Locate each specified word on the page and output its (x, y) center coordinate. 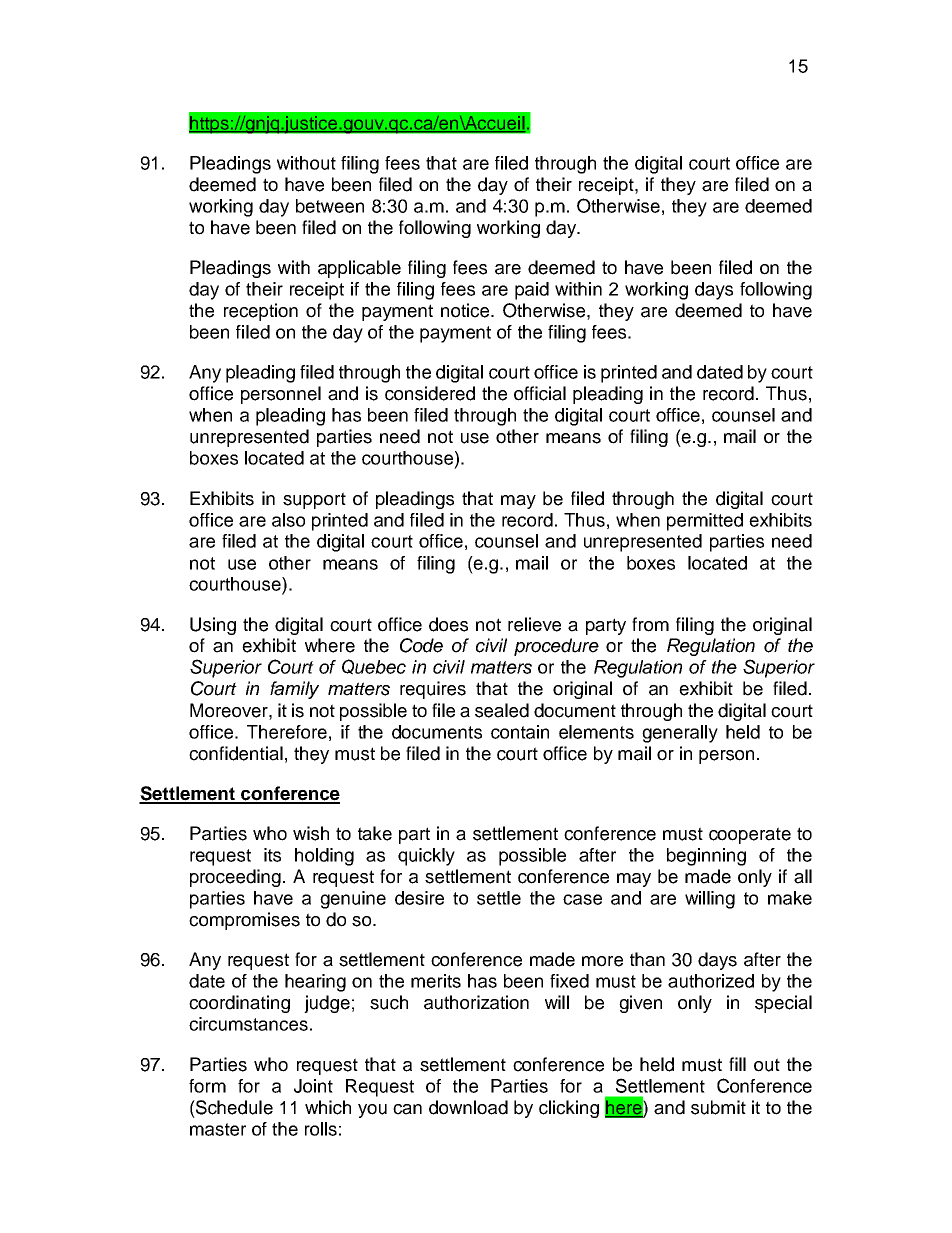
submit (718, 1107)
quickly (426, 857)
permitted (705, 522)
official (540, 393)
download (468, 1107)
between (330, 206)
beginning (706, 857)
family (294, 690)
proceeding (235, 878)
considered (430, 393)
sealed (502, 710)
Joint (313, 1086)
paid (532, 291)
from (650, 624)
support (314, 500)
